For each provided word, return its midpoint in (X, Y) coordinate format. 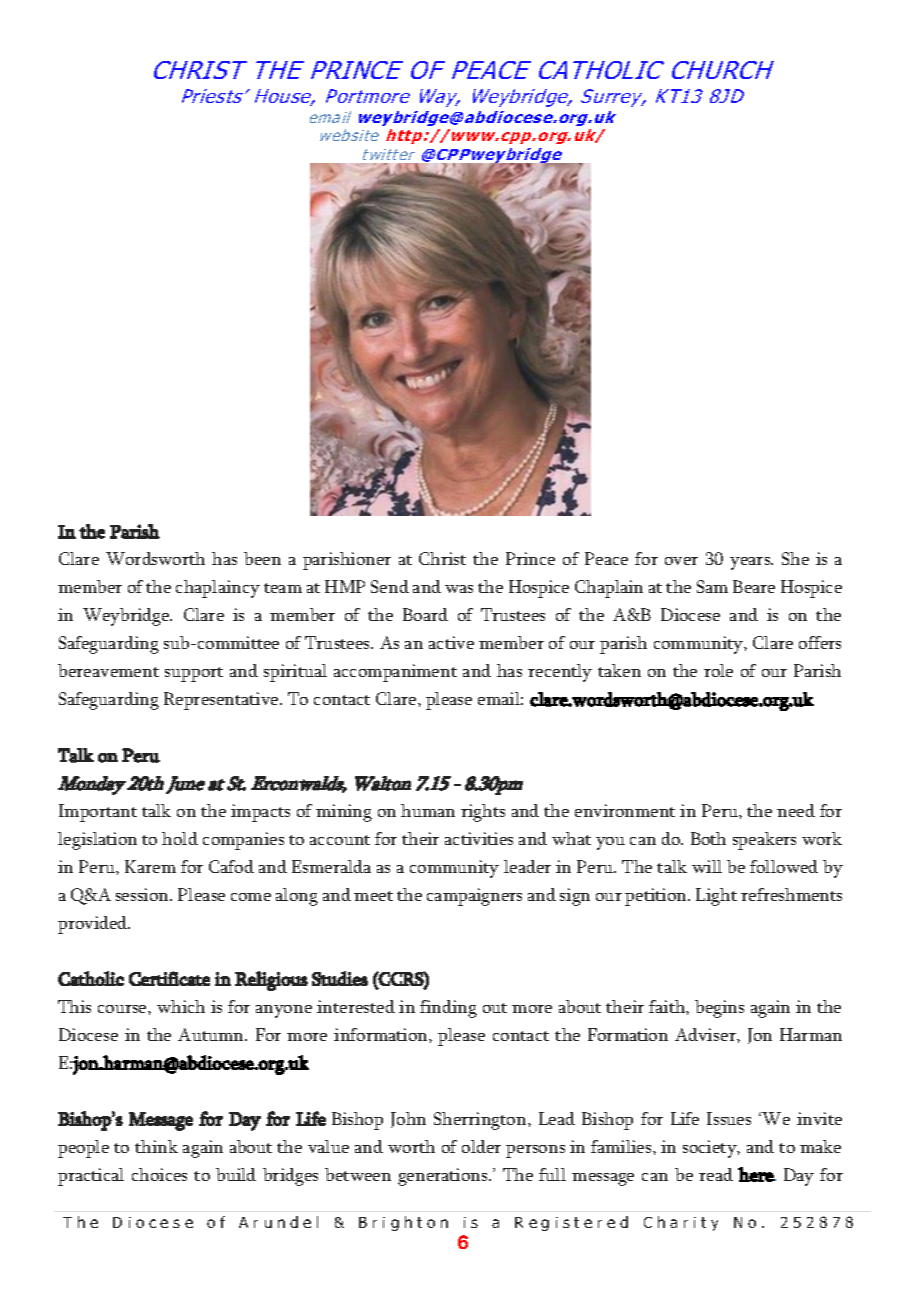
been (262, 558)
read (716, 1174)
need (796, 810)
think (156, 1146)
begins (719, 1009)
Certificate (169, 978)
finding (448, 1009)
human (428, 810)
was (459, 589)
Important (98, 813)
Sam (712, 586)
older (481, 1146)
